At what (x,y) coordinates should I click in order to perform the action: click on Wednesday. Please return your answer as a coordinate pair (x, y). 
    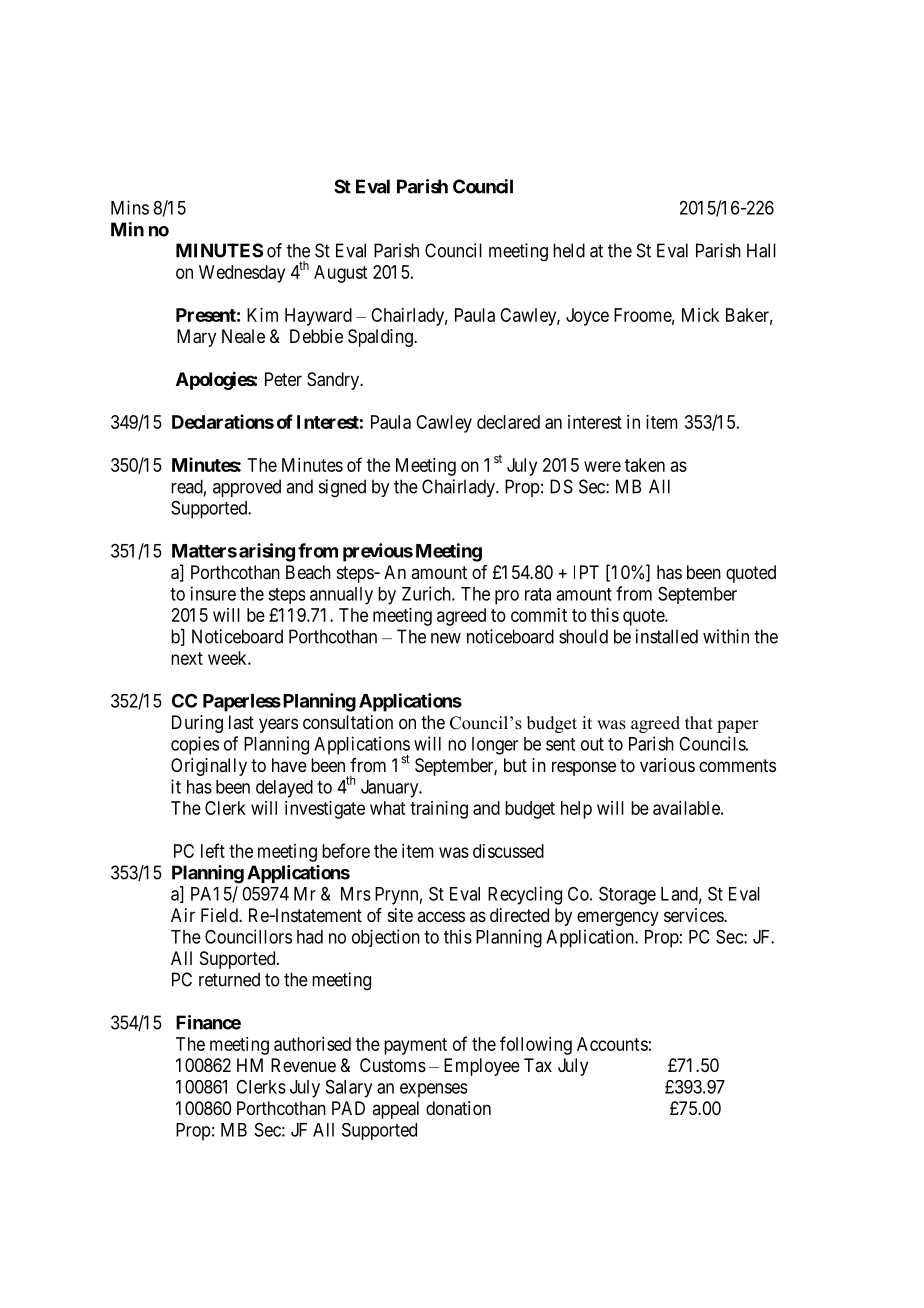
    Looking at the image, I should click on (242, 274).
